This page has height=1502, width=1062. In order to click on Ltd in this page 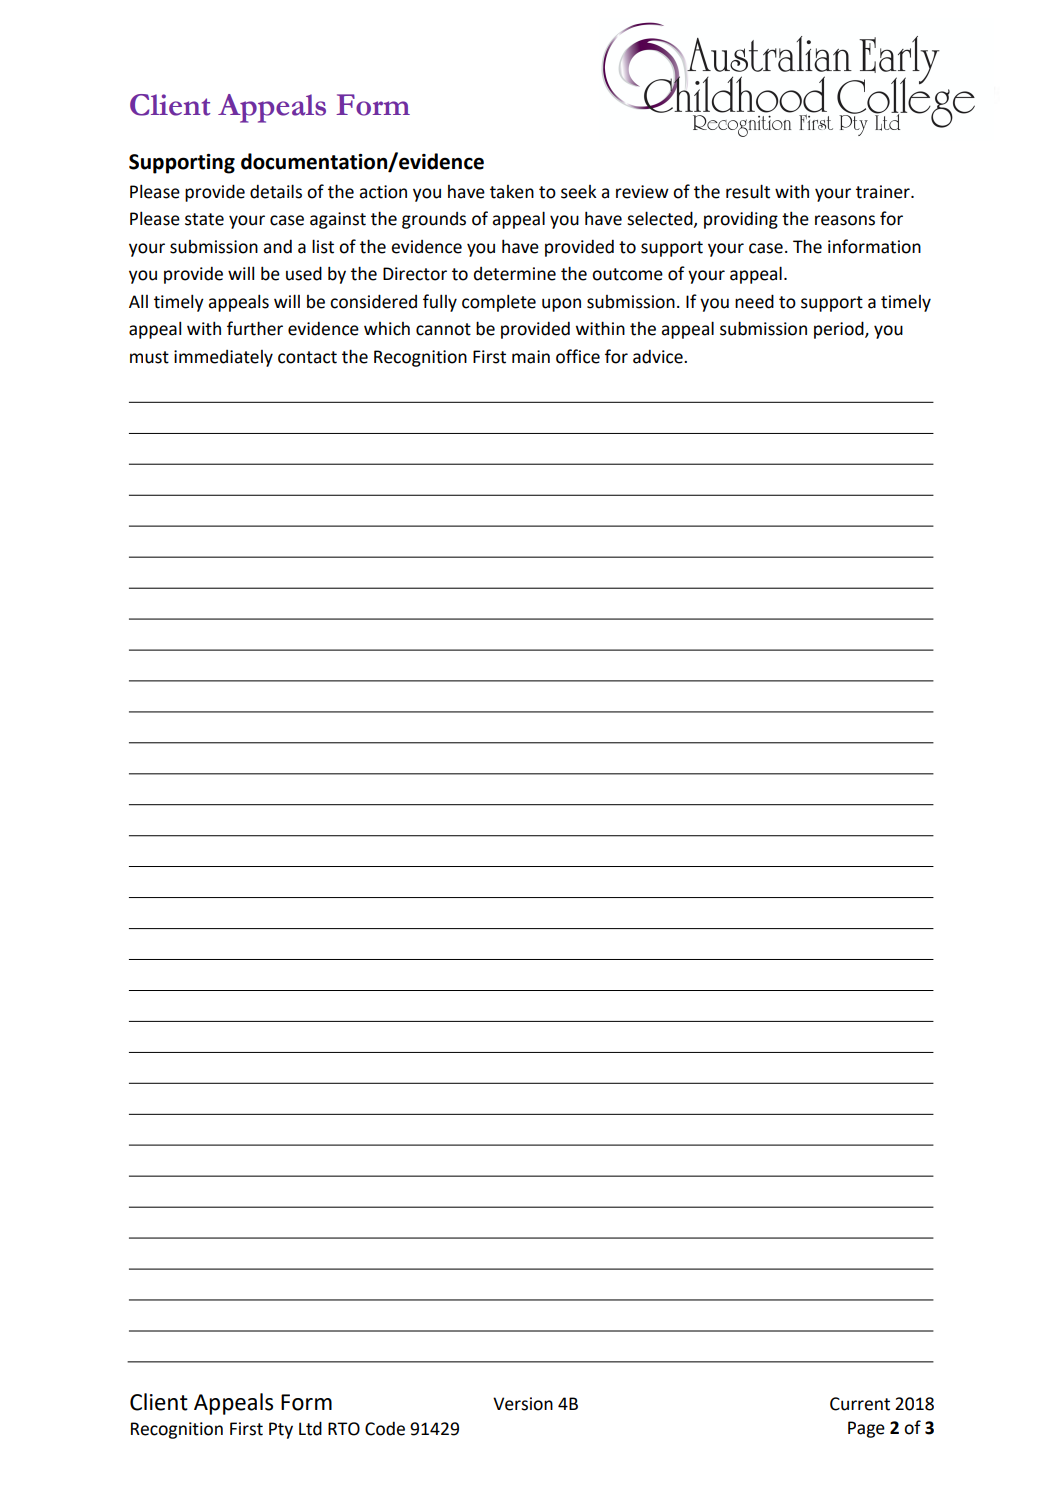, I will do `click(310, 1428)`.
